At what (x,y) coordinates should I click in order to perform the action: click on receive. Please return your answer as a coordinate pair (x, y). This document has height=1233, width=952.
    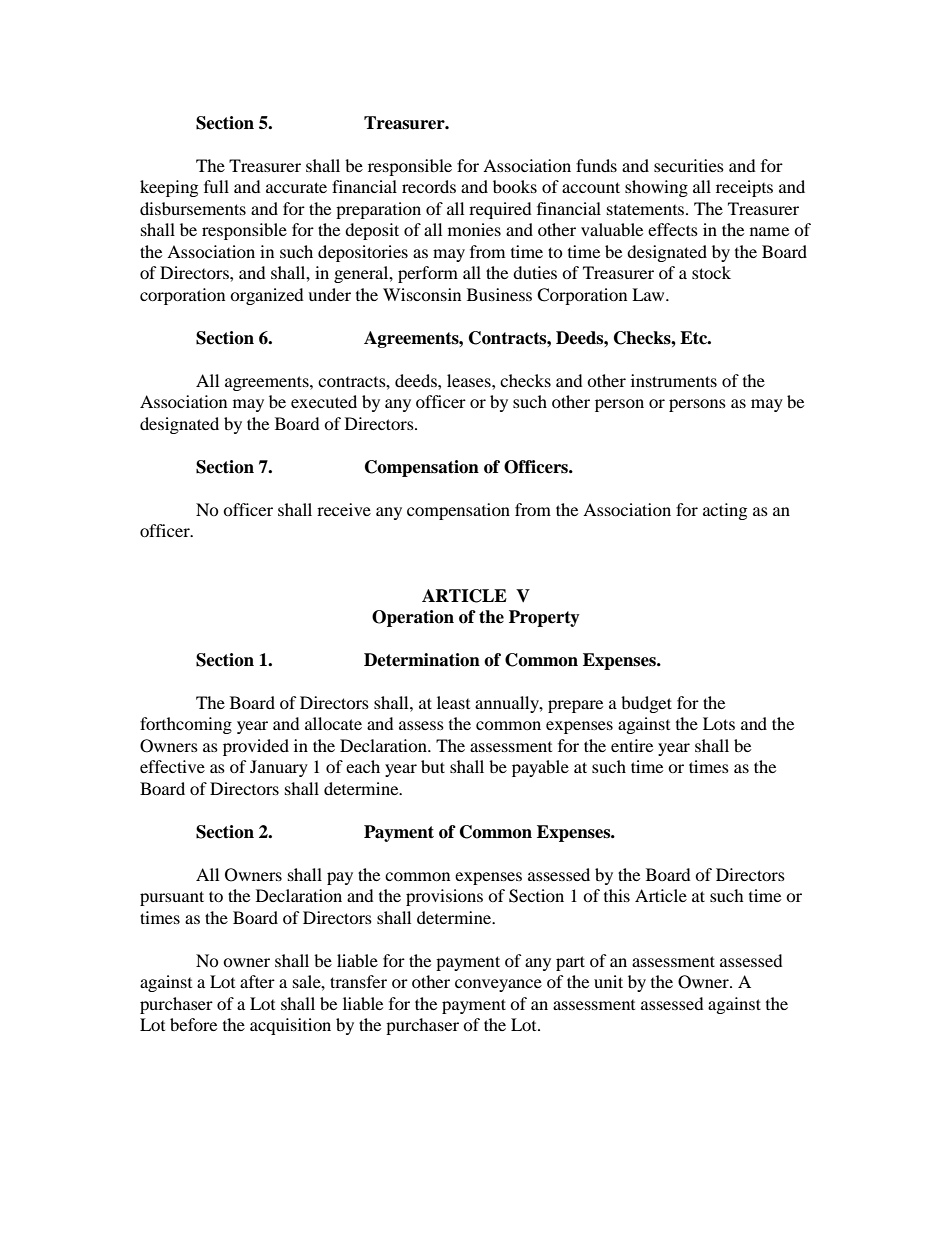
    Looking at the image, I should click on (344, 509).
